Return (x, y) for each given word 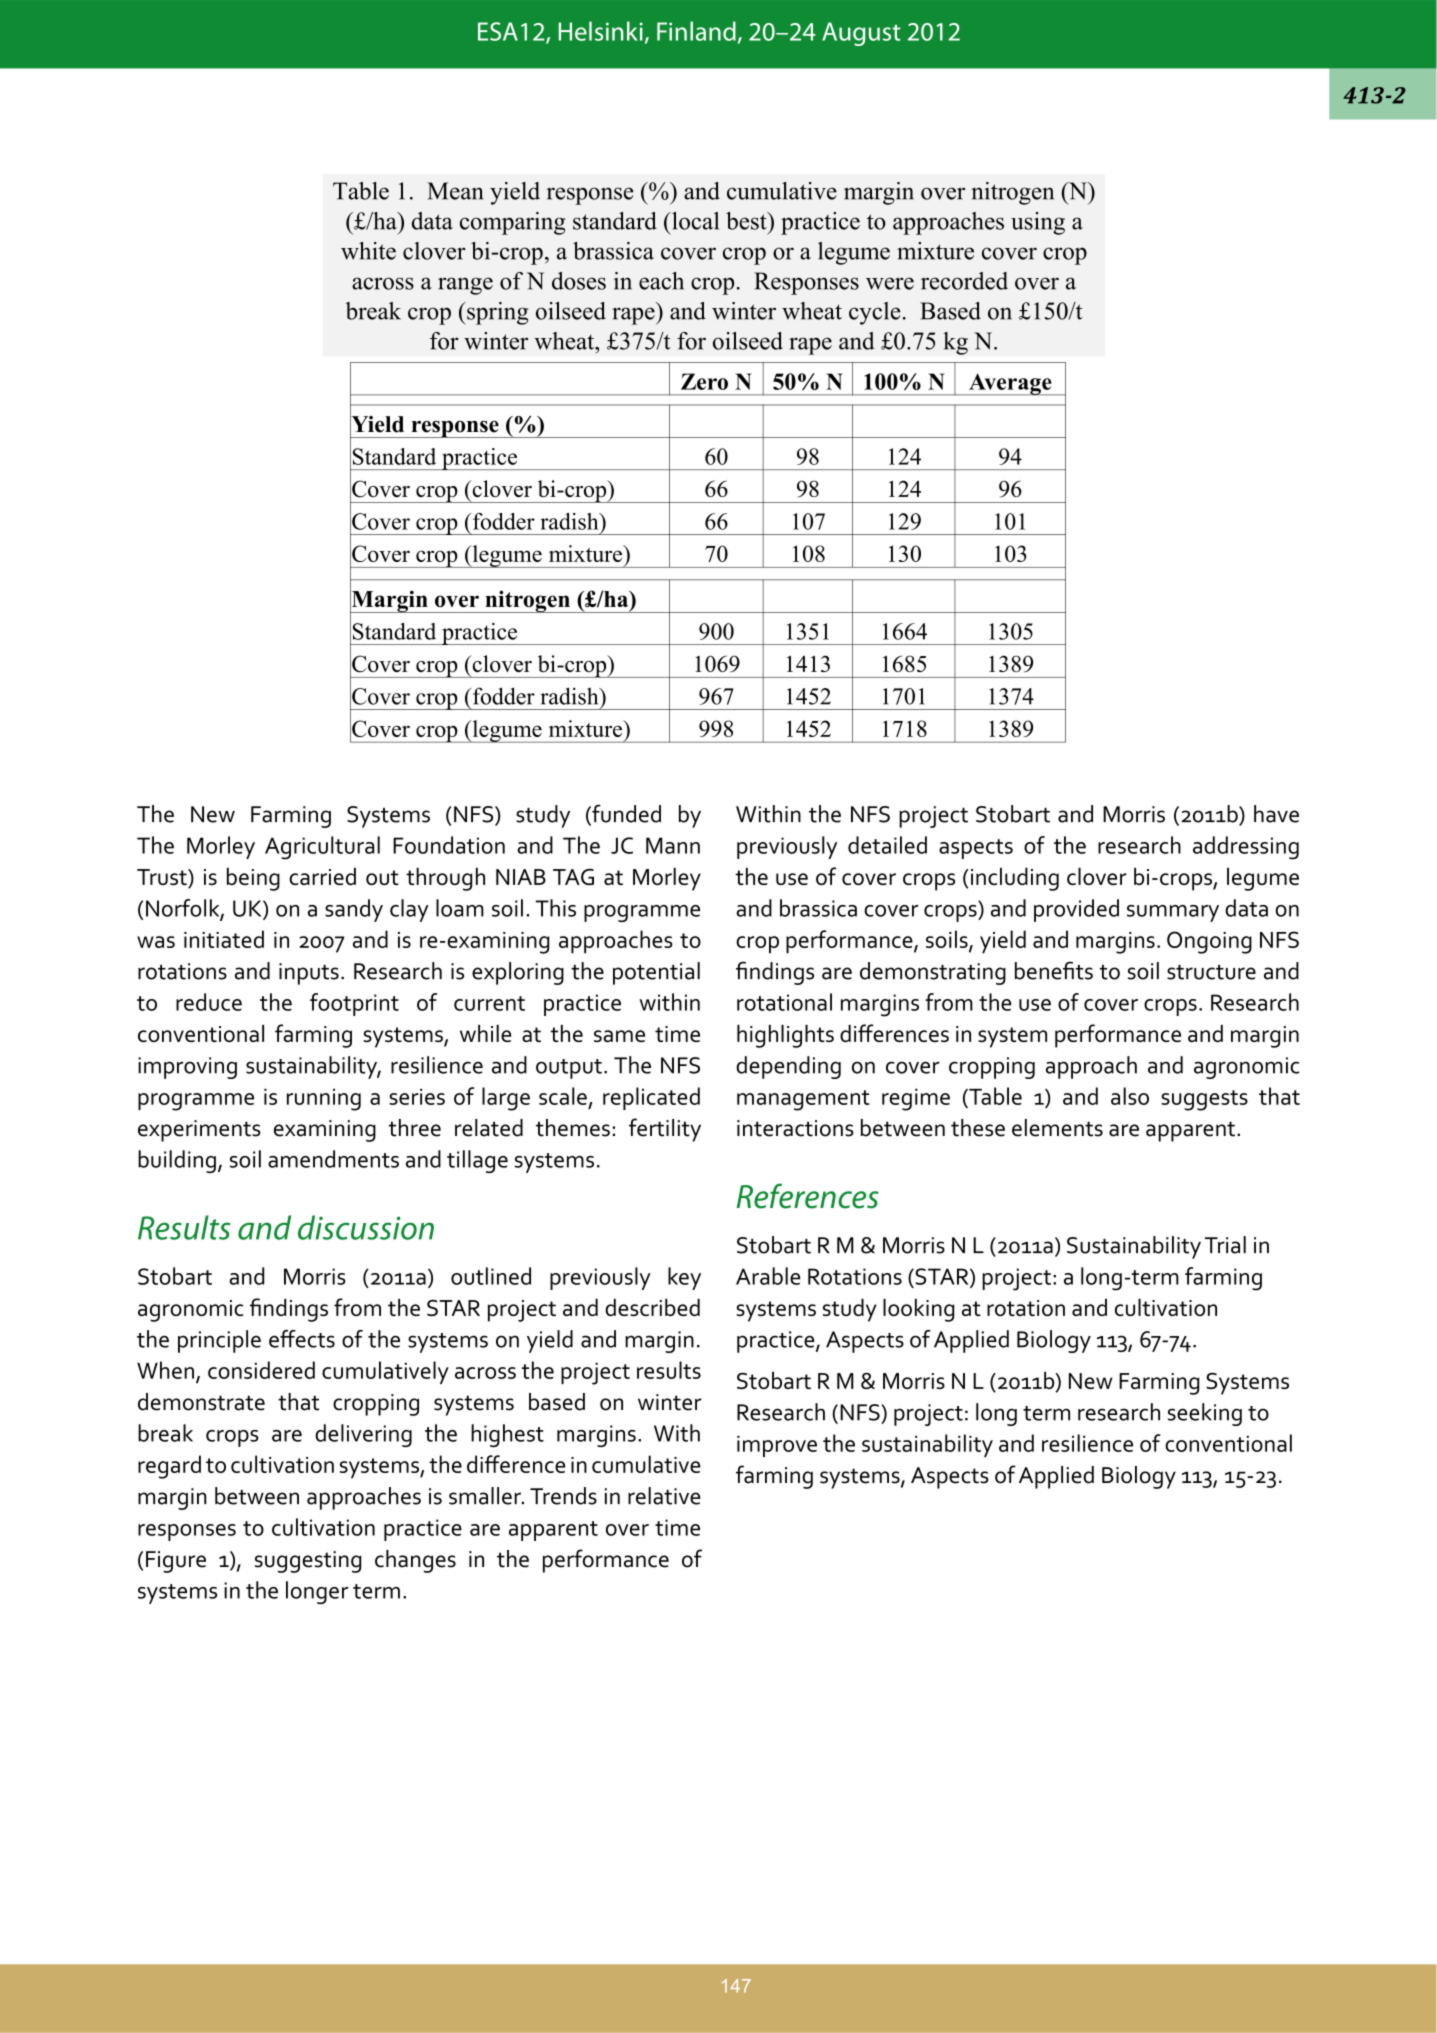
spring (496, 313)
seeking (1205, 1414)
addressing (1246, 848)
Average (1010, 384)
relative (664, 1496)
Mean (455, 191)
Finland (696, 31)
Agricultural (322, 848)
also (1130, 1096)
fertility (665, 1130)
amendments (333, 1159)
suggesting (308, 1562)
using (1038, 223)
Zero (704, 381)
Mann (673, 845)
